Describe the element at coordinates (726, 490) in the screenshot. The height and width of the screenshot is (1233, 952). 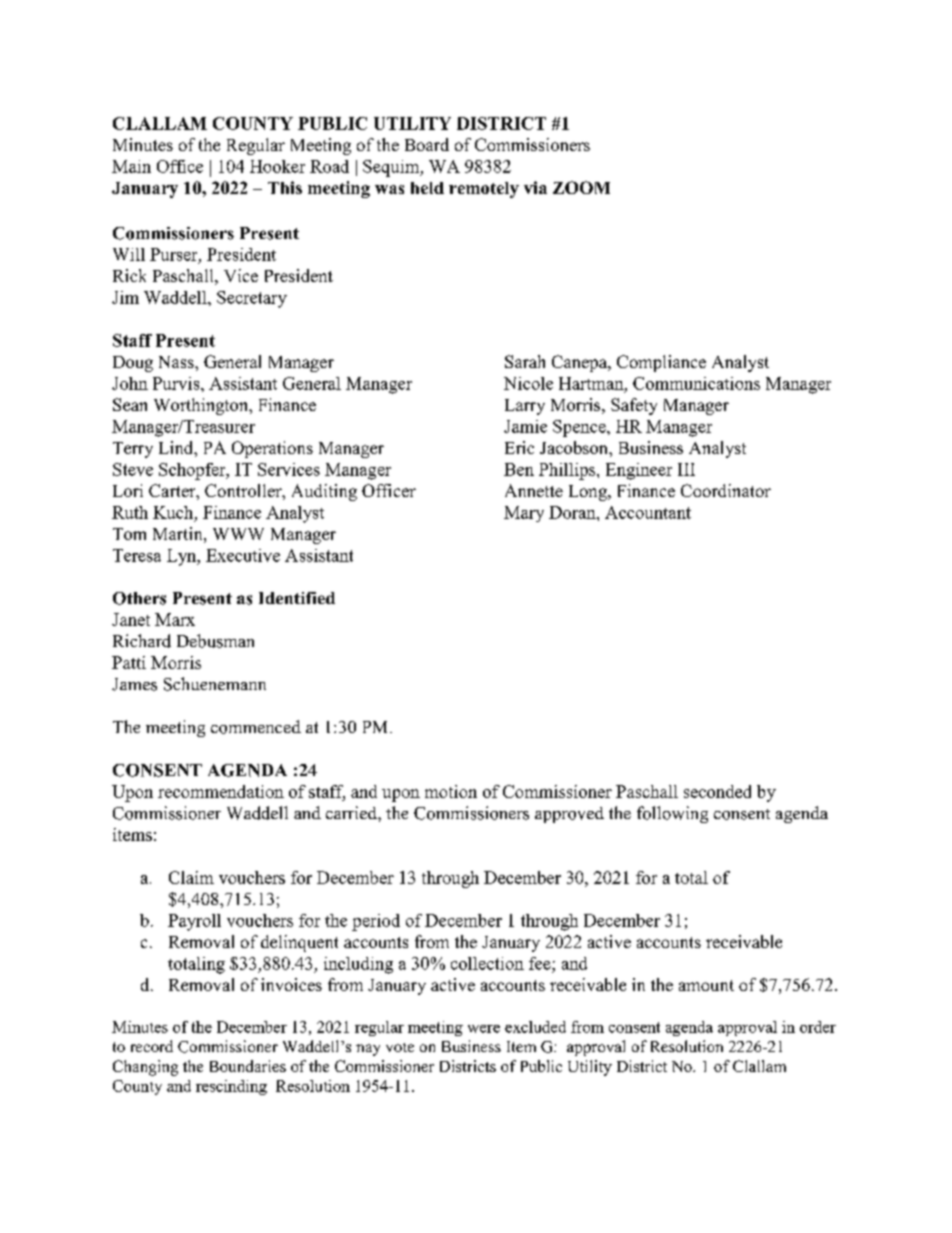
I see `Coordinator` at that location.
